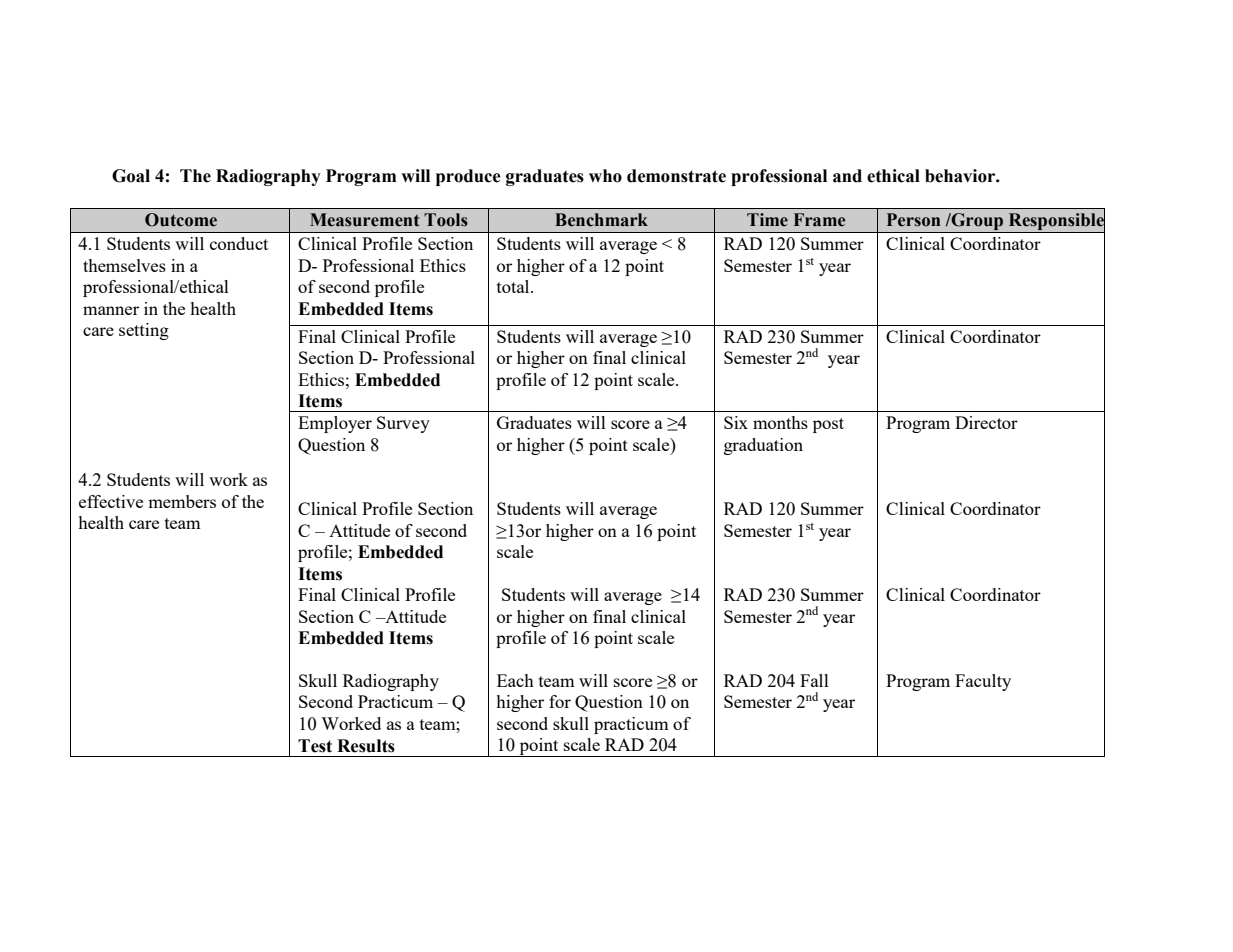  I want to click on months, so click(780, 422).
